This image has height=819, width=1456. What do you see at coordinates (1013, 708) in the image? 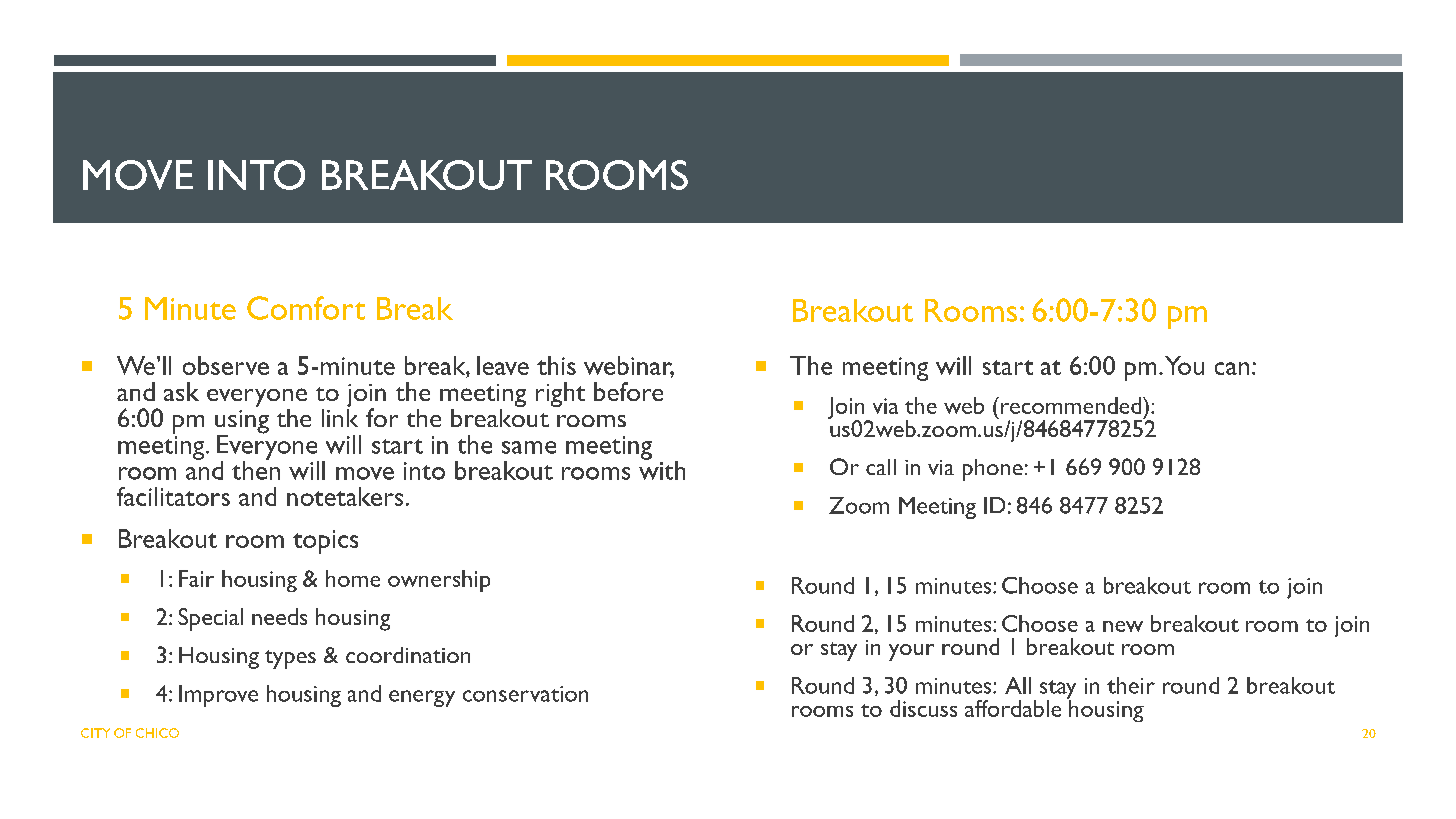
I see `affordable` at bounding box center [1013, 708].
